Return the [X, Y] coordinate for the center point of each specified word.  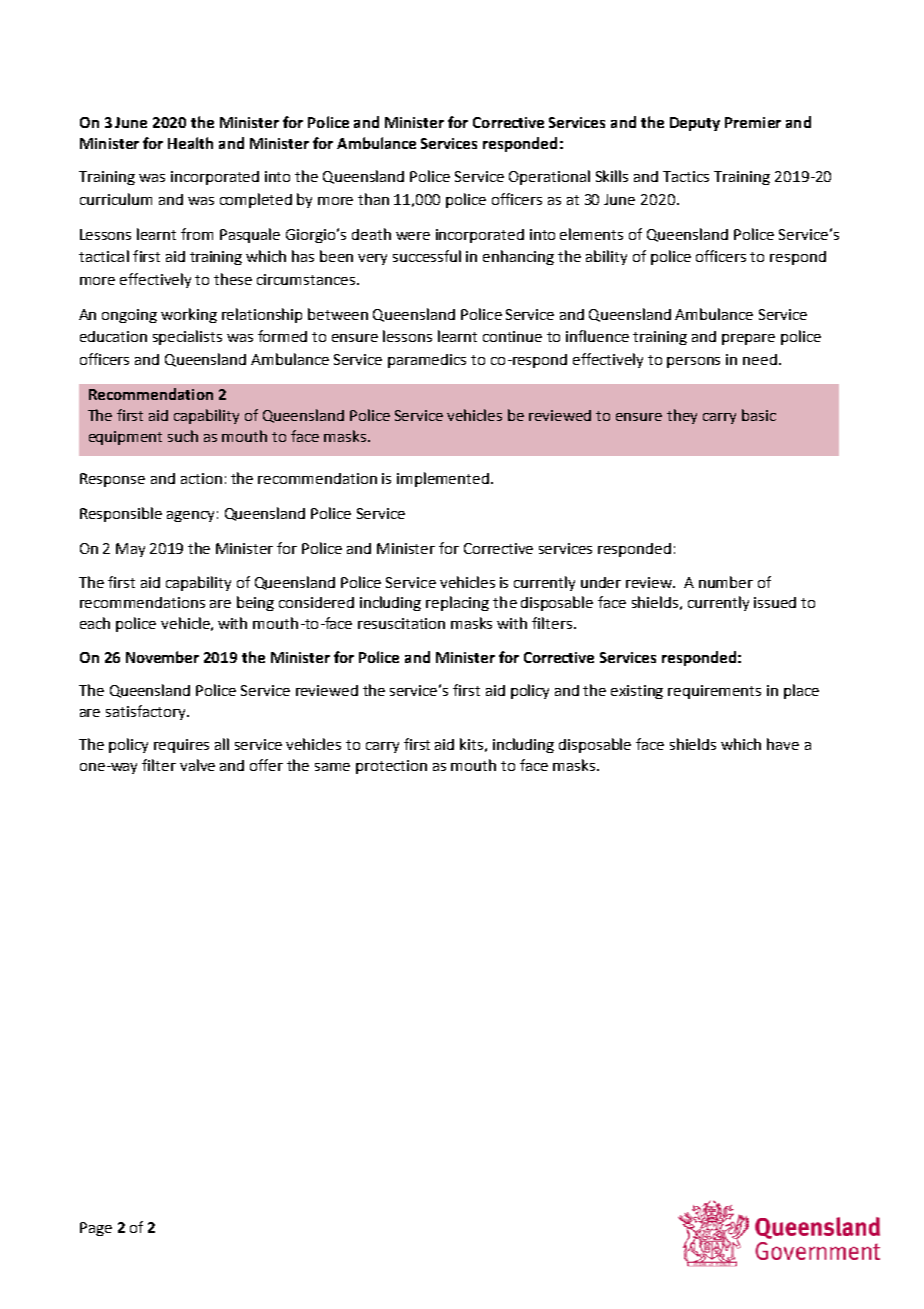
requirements [714, 692]
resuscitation [401, 623]
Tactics [686, 176]
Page [96, 1229]
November [162, 657]
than [373, 199]
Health [190, 143]
